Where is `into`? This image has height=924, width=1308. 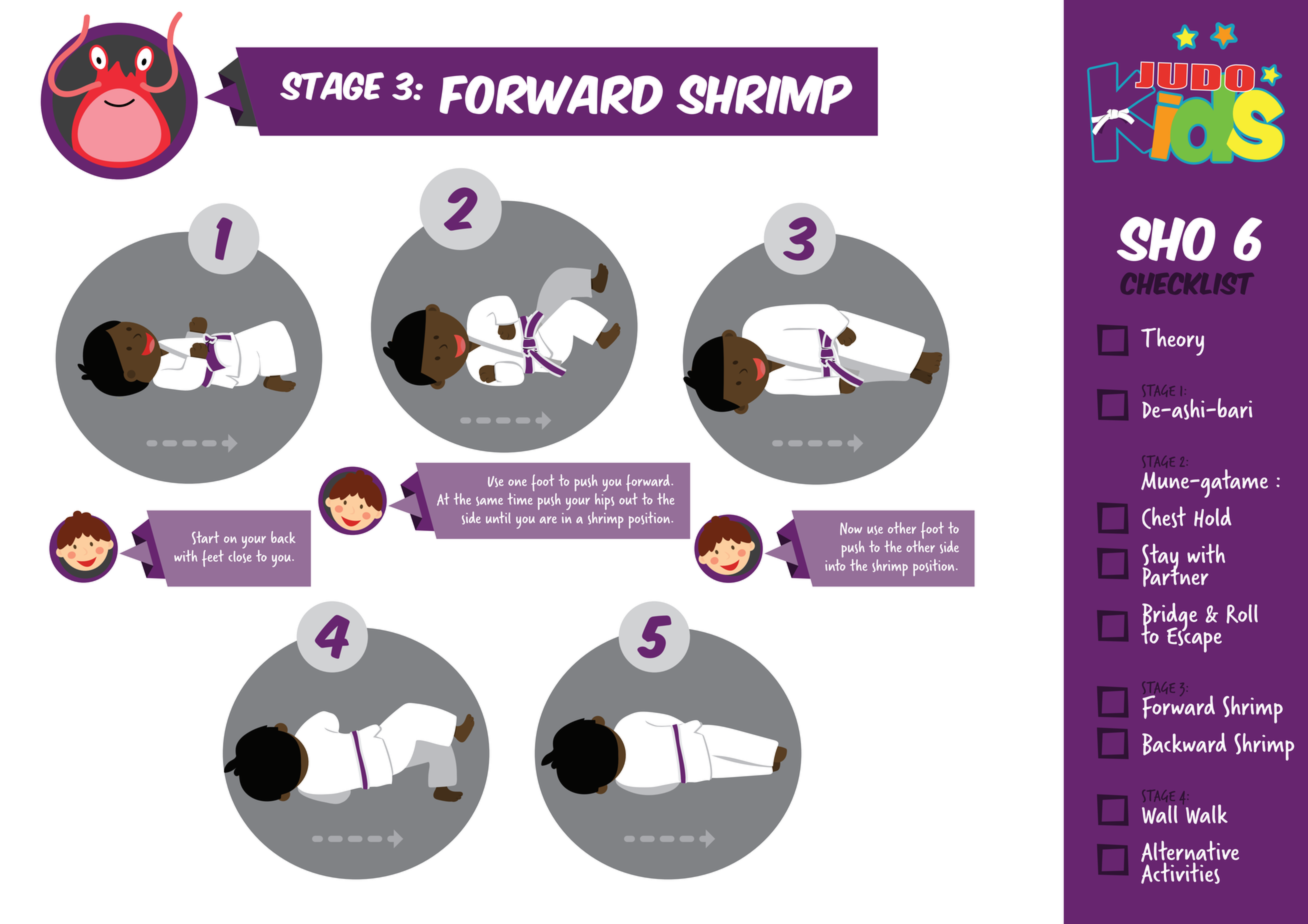
into is located at coordinates (835, 564).
